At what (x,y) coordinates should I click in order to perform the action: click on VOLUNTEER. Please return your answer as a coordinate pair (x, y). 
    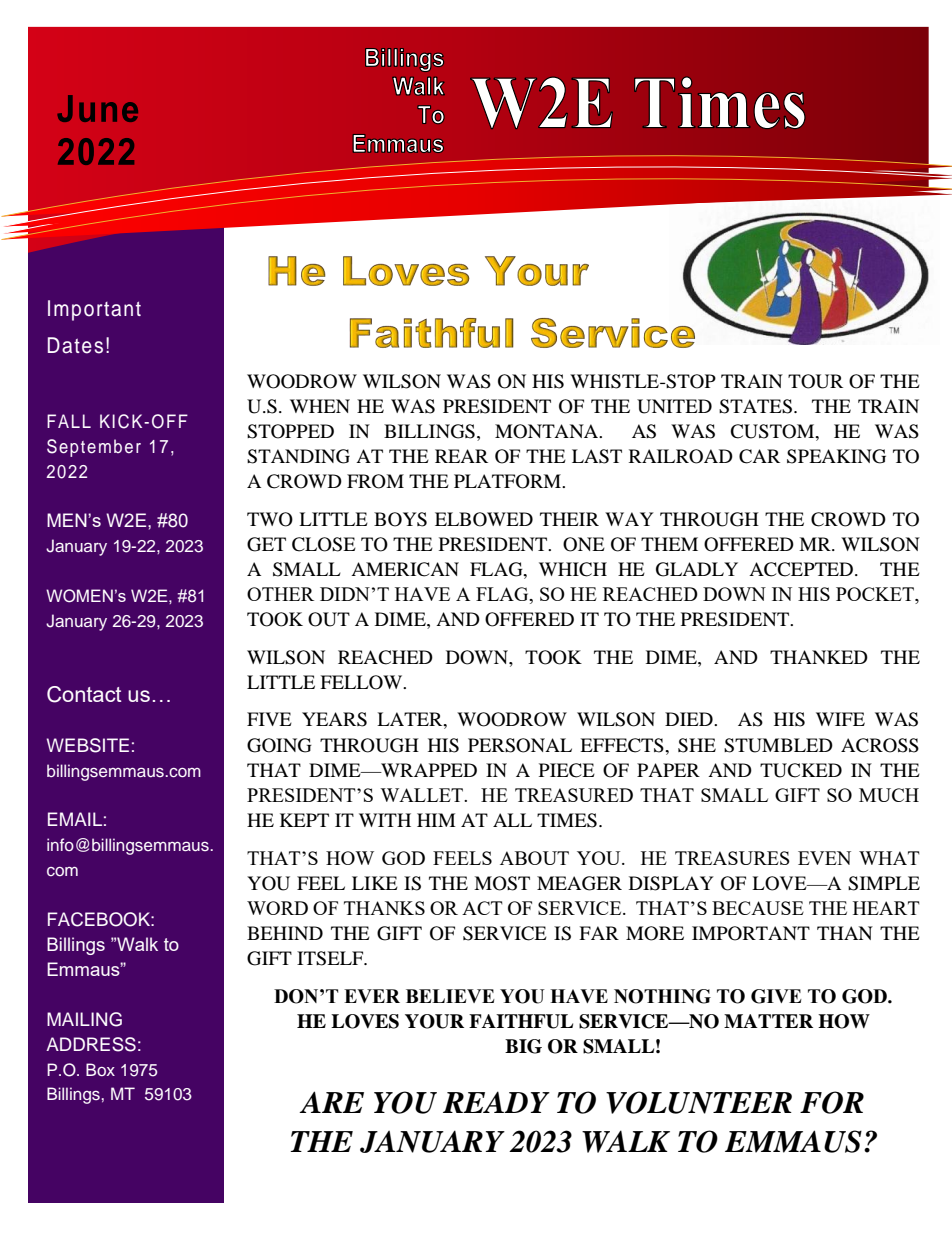
    Looking at the image, I should click on (699, 1102).
